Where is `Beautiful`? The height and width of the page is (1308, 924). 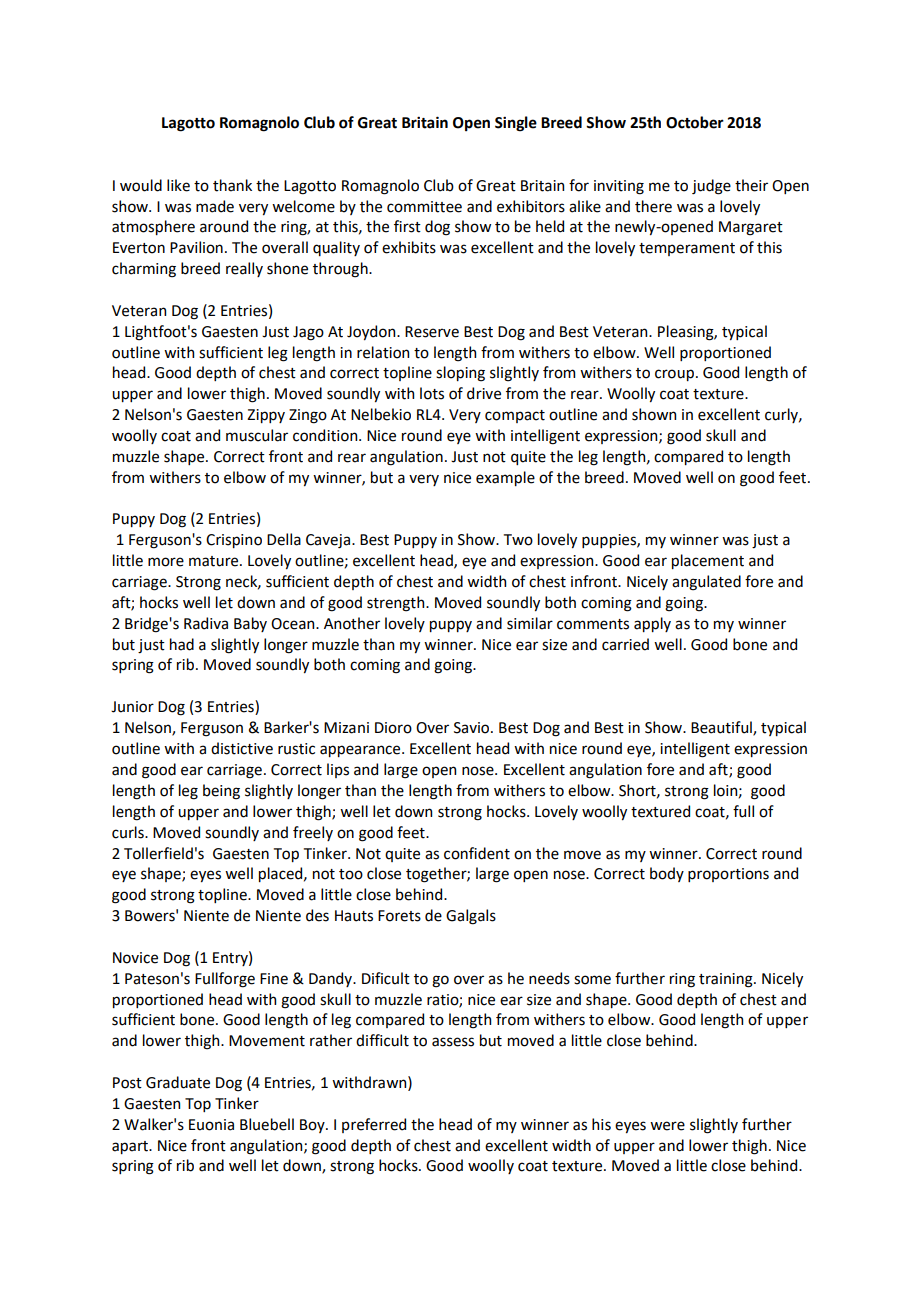 Beautiful is located at coordinates (722, 728).
